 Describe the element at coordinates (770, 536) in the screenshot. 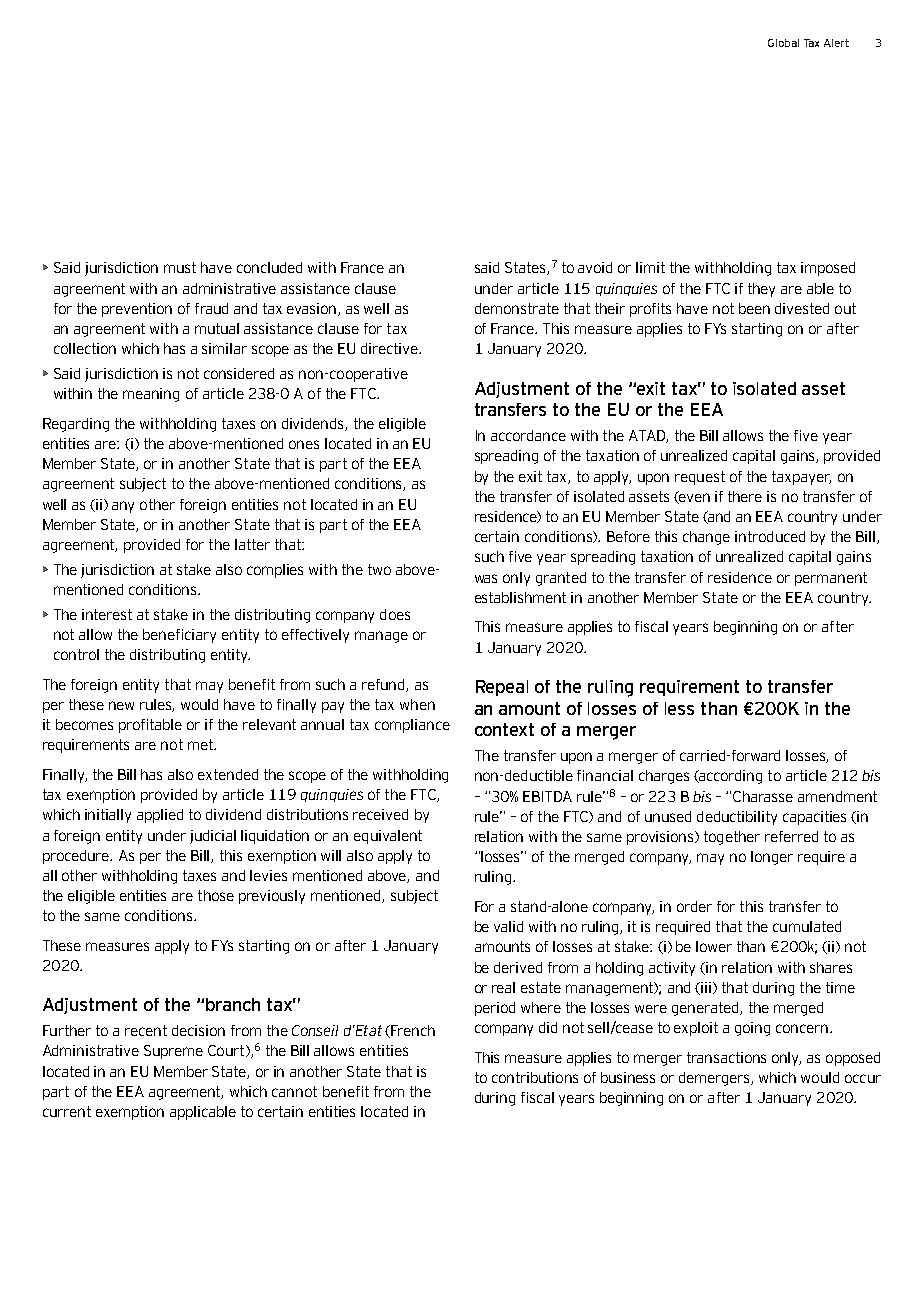

I see `introduced` at that location.
